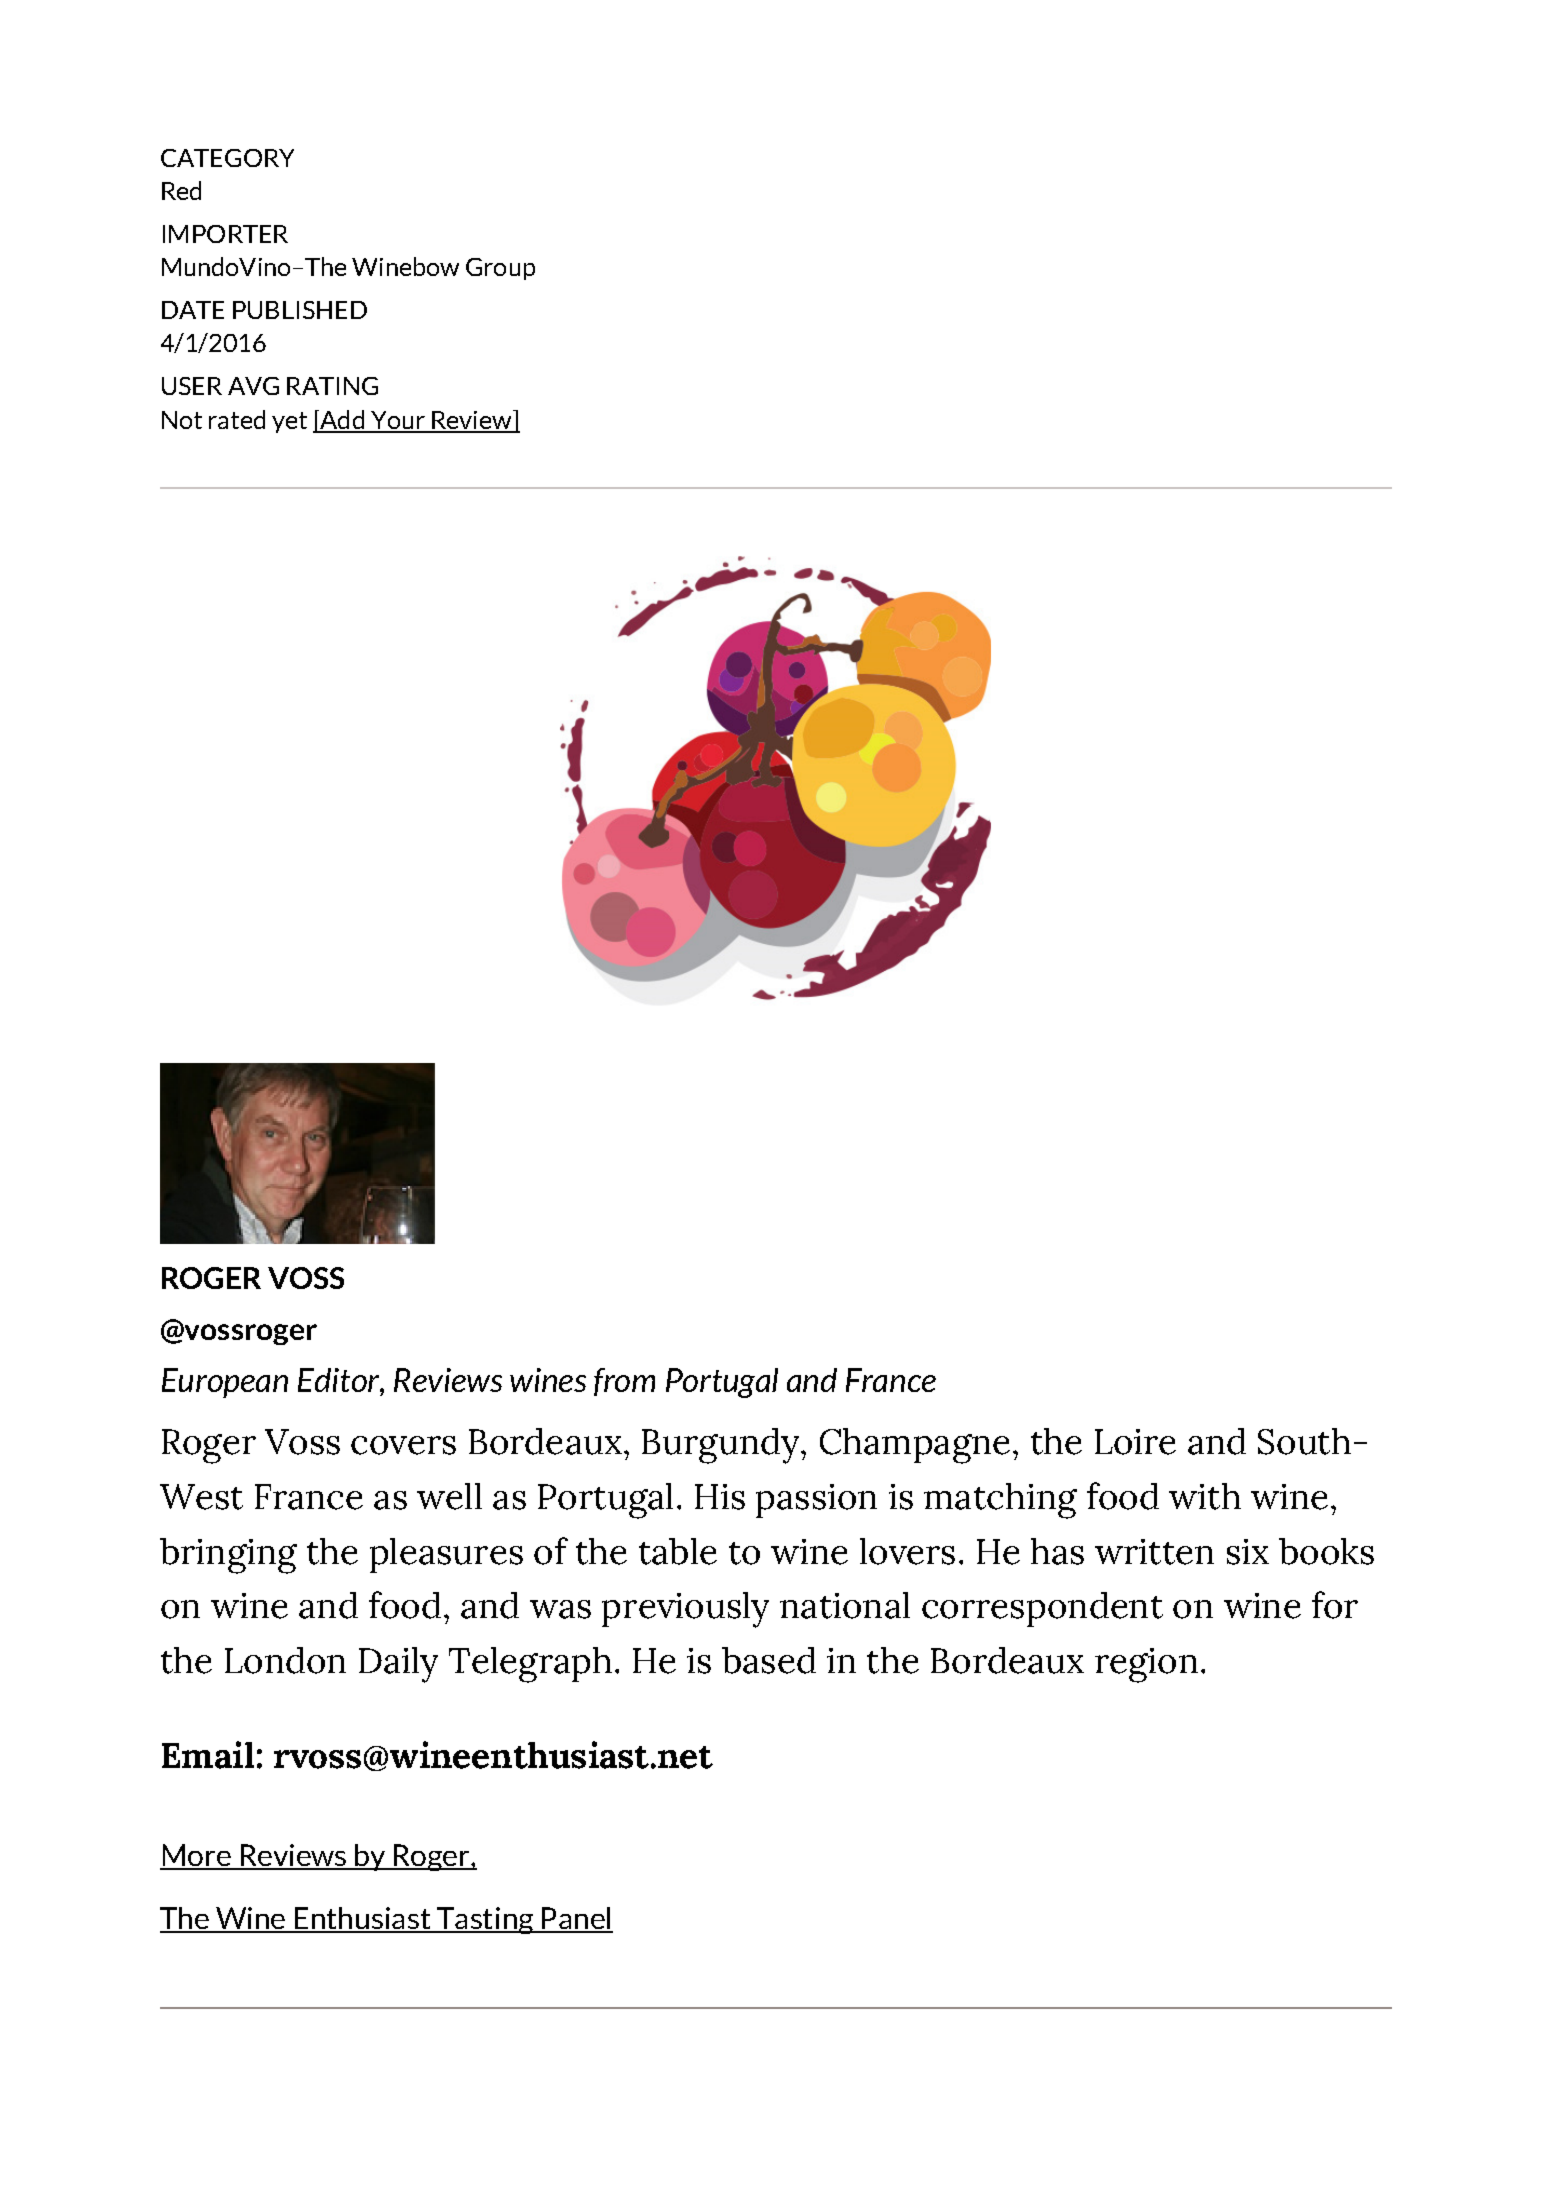  Describe the element at coordinates (500, 269) in the screenshot. I see `Group` at that location.
